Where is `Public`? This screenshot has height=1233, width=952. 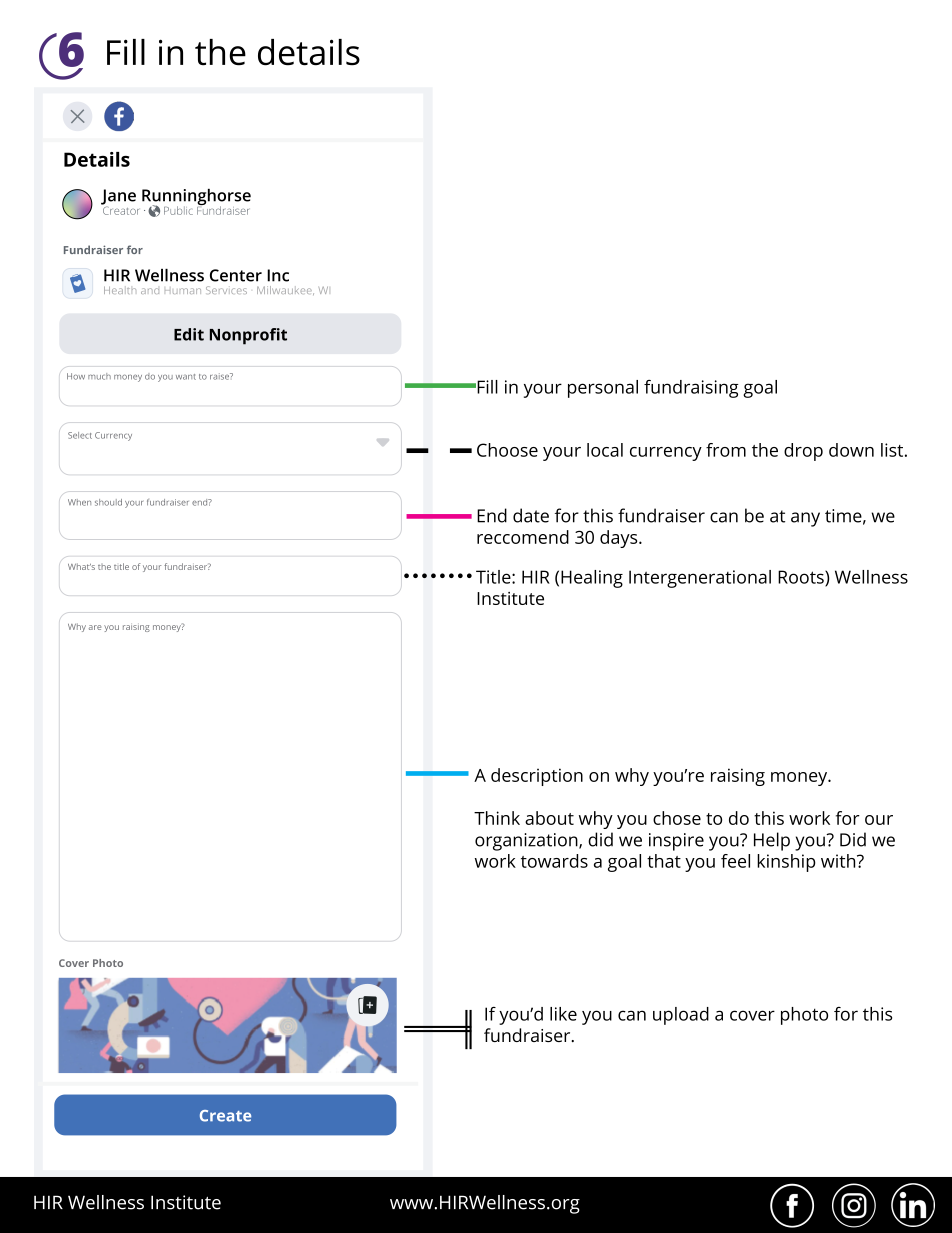
Public is located at coordinates (178, 210).
